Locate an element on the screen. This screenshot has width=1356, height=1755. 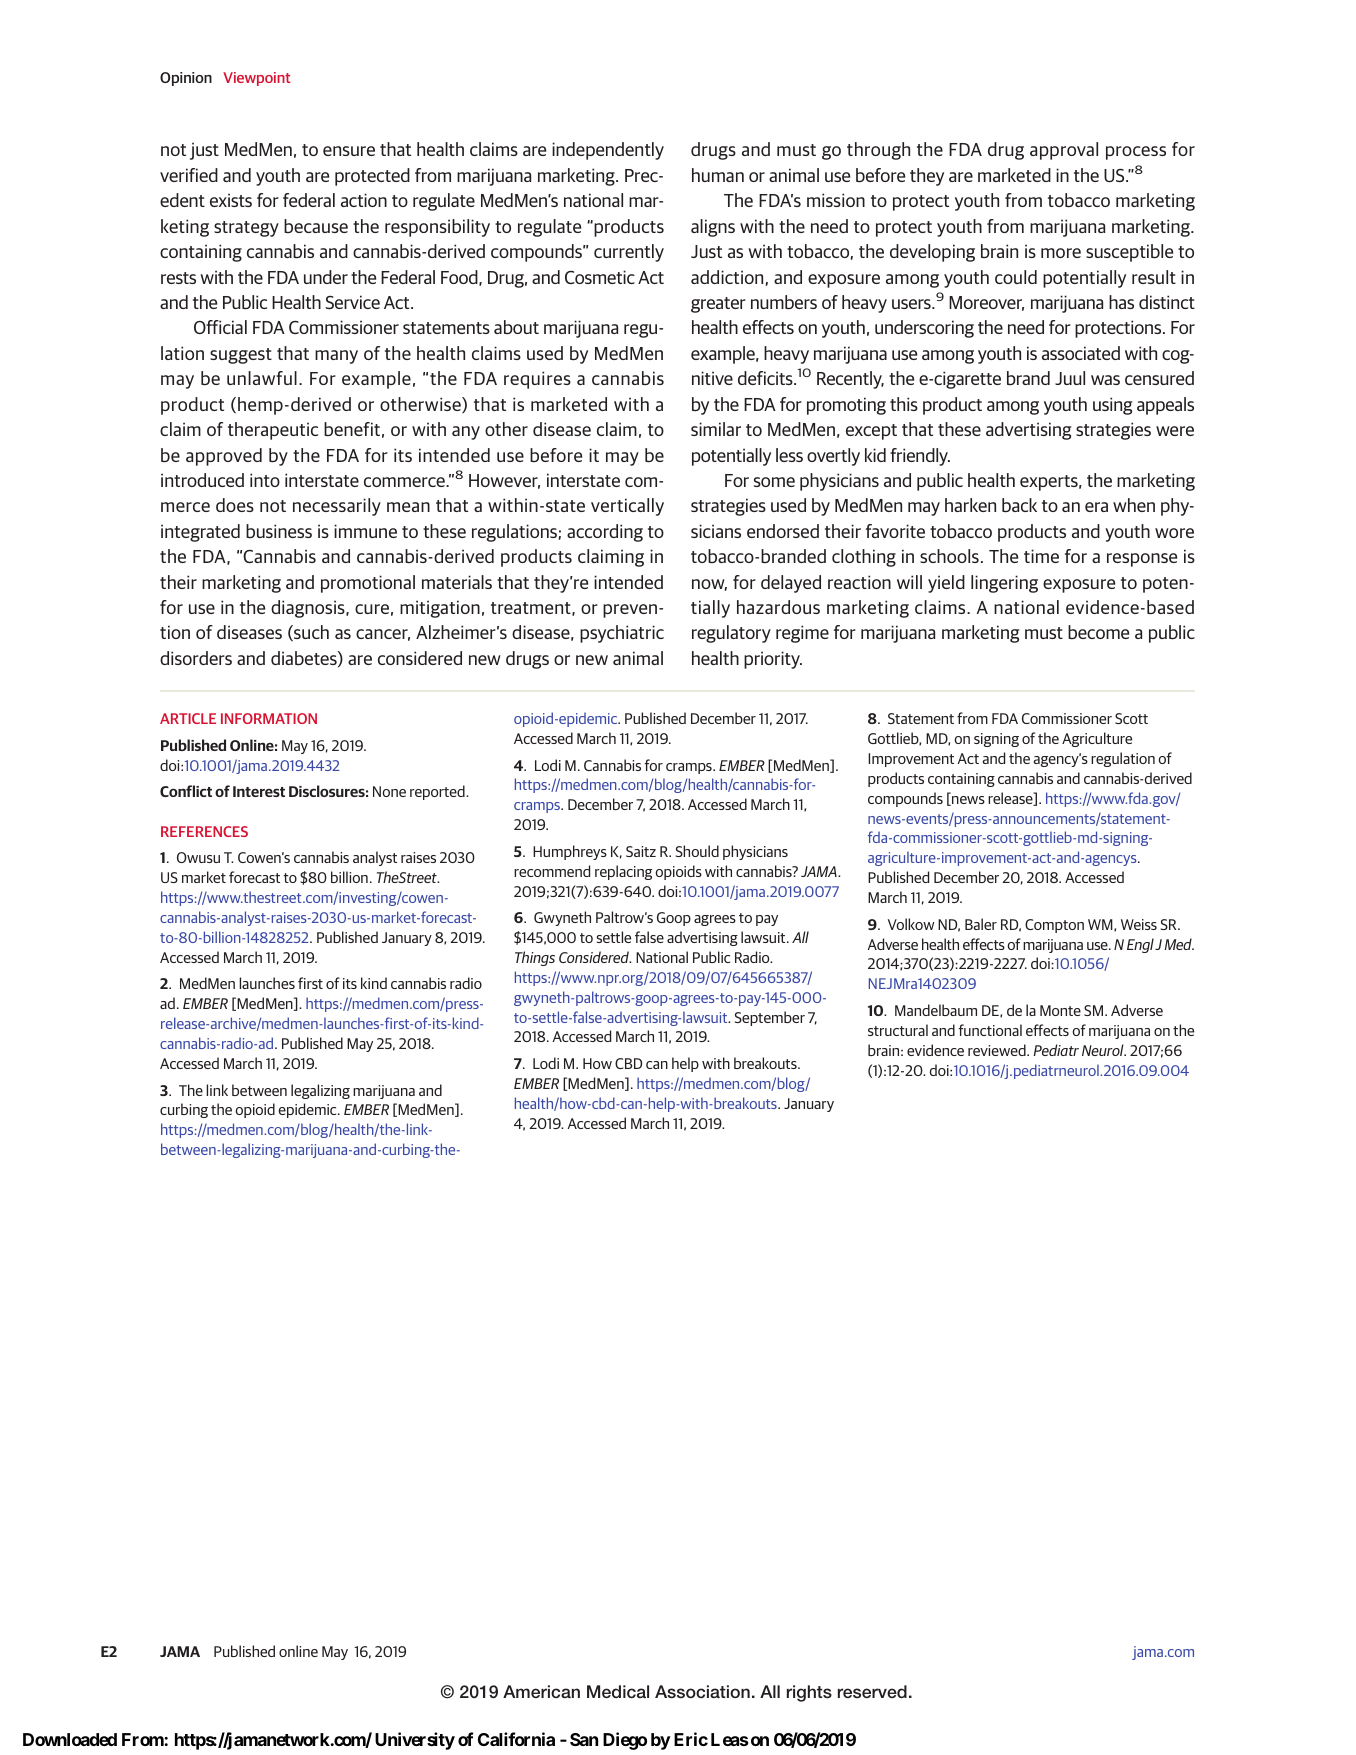
vertically is located at coordinates (627, 507).
